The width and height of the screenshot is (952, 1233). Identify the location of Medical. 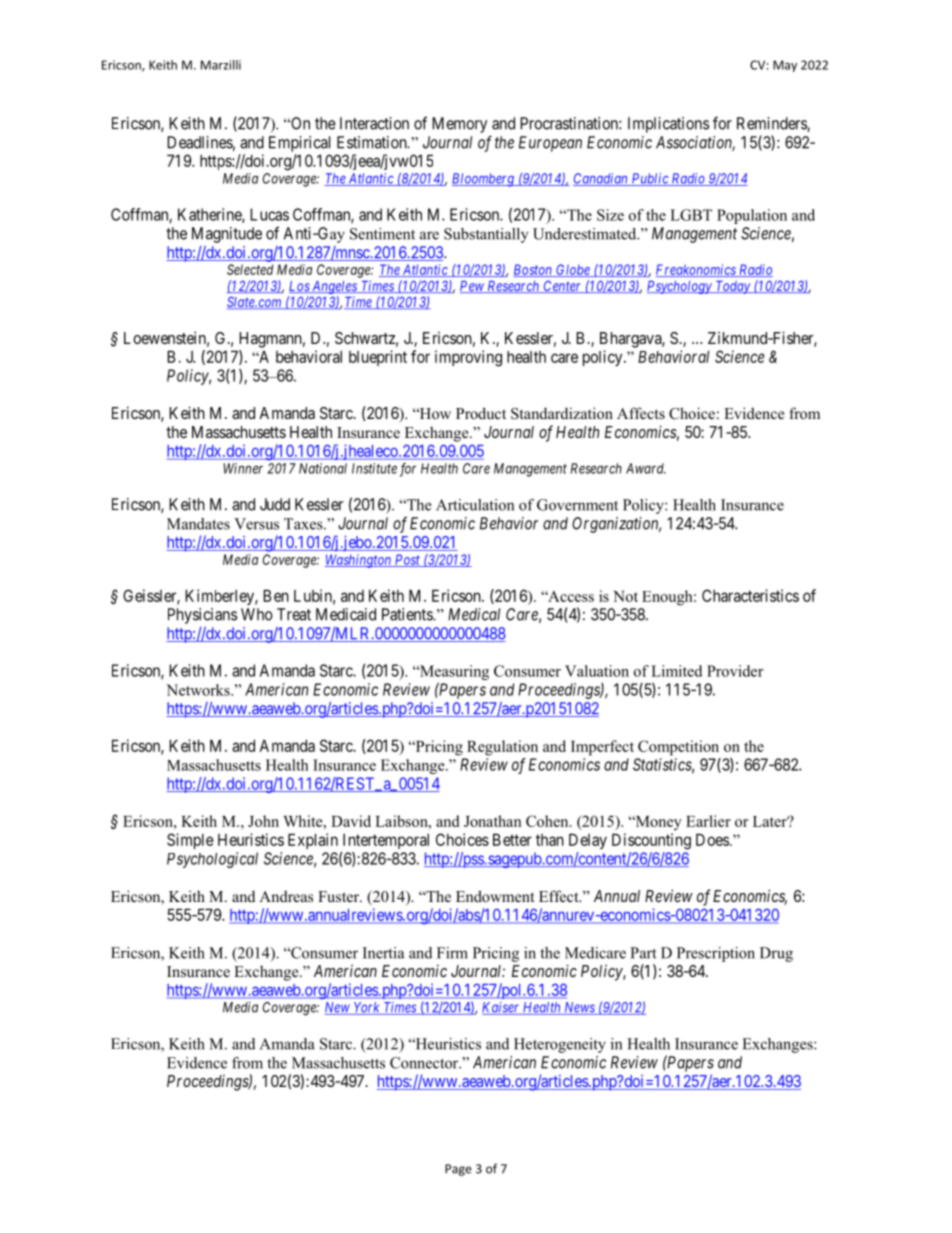
(474, 614).
